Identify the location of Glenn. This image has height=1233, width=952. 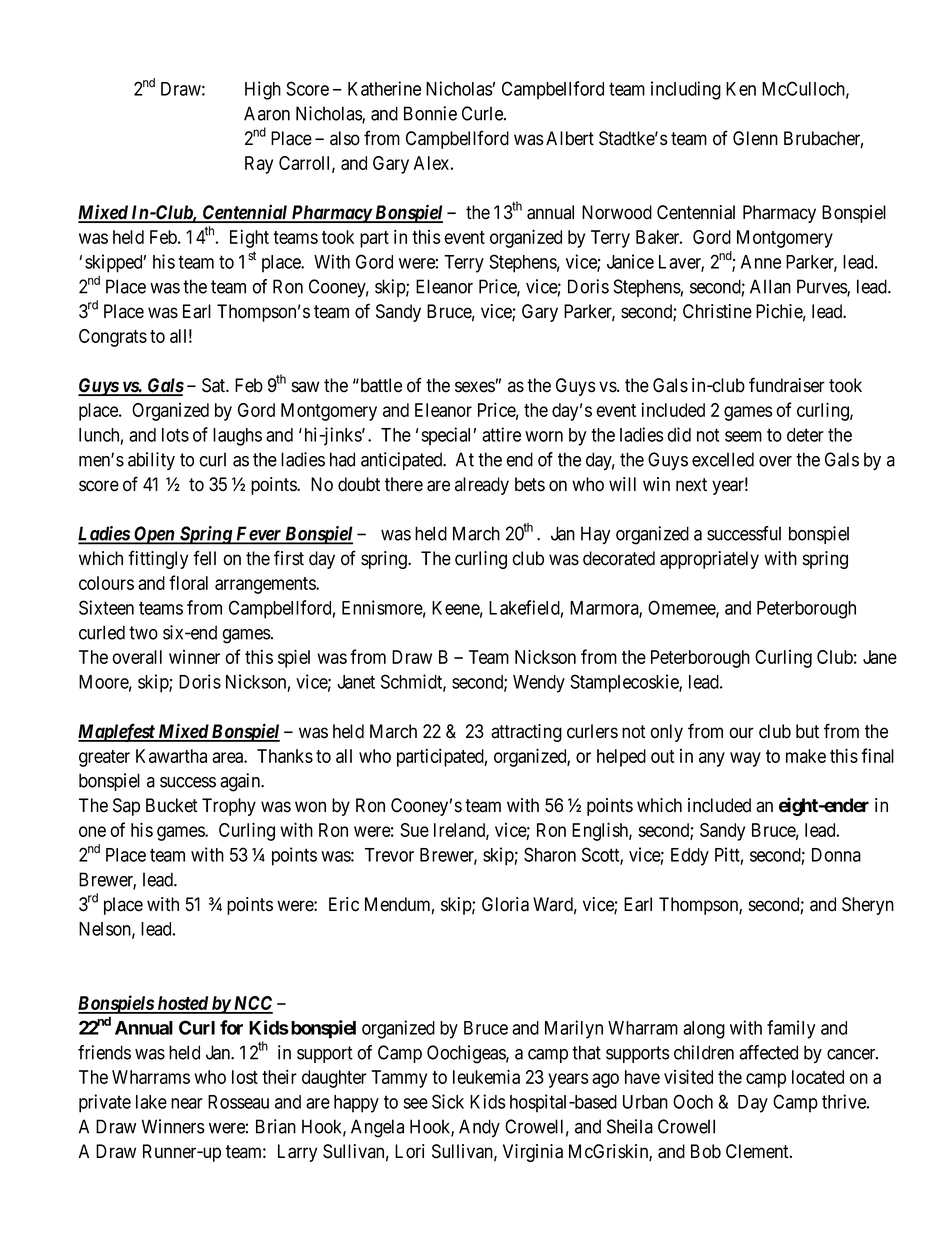
(755, 138).
